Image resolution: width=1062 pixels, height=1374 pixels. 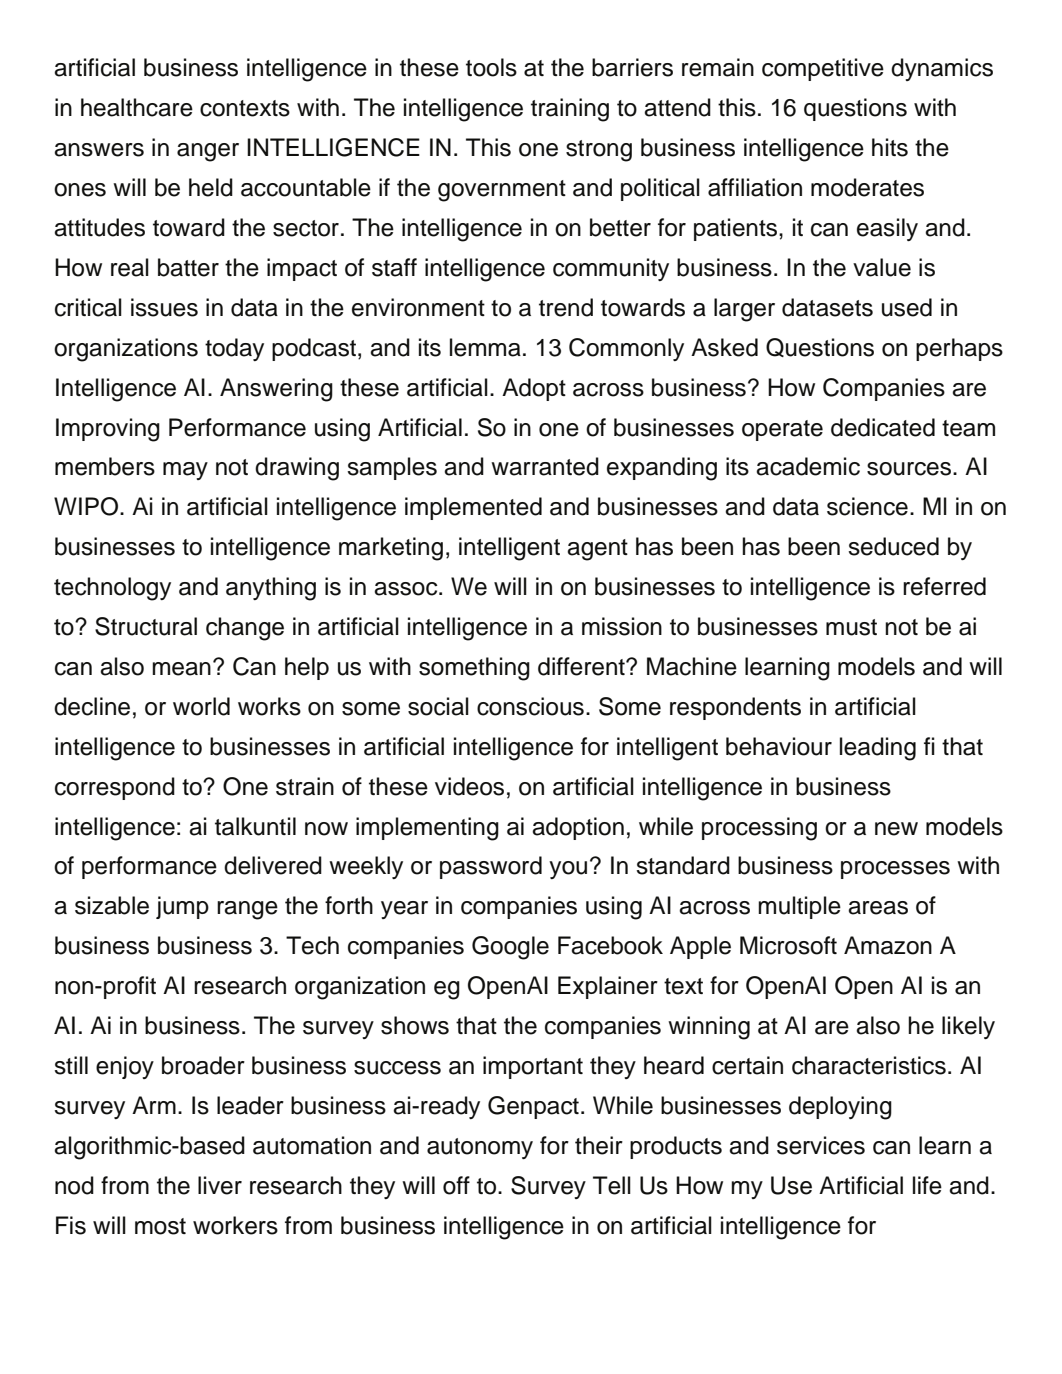 What do you see at coordinates (185, 471) in the image?
I see `may` at bounding box center [185, 471].
